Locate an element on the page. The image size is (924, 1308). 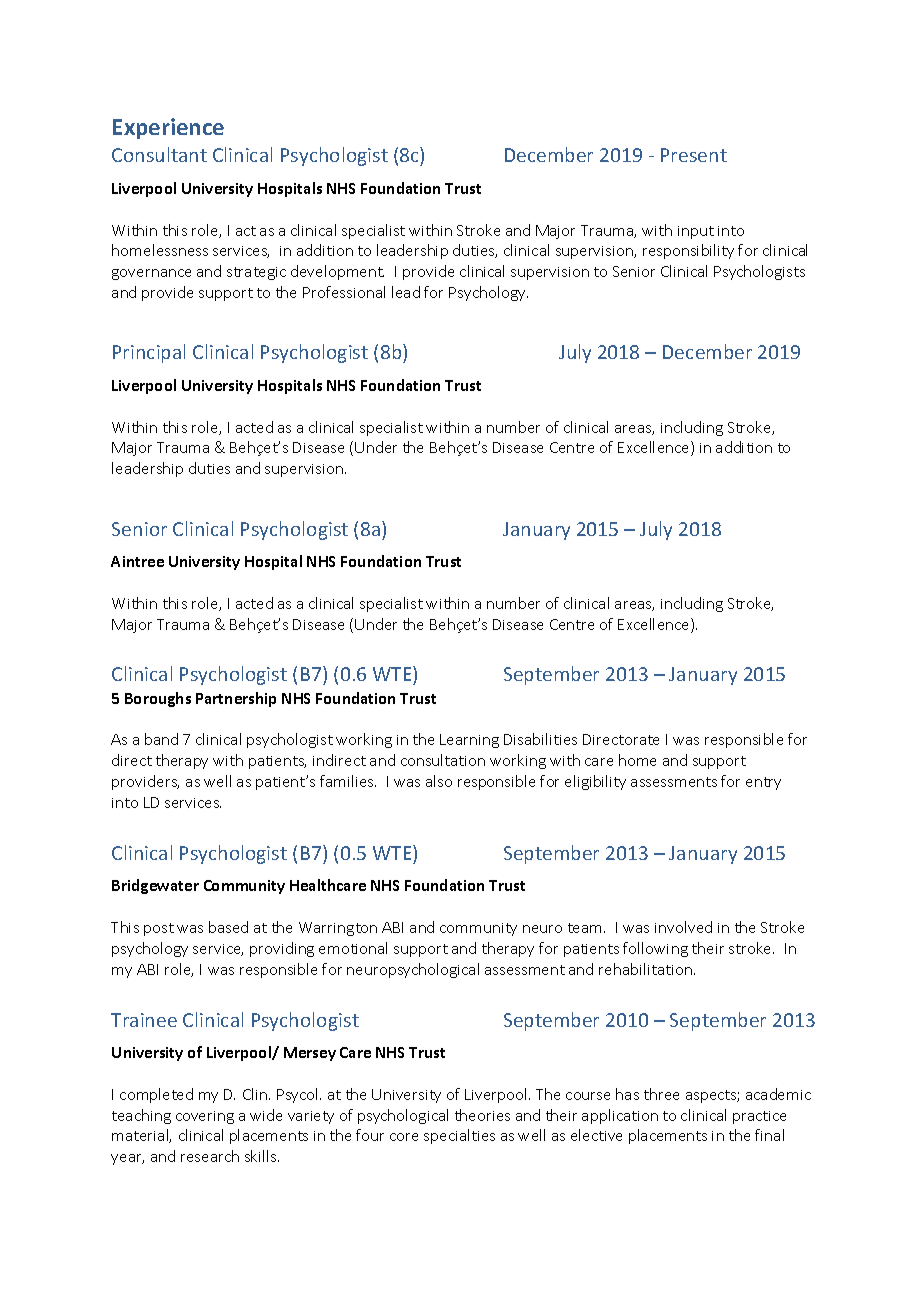
Present is located at coordinates (694, 155).
